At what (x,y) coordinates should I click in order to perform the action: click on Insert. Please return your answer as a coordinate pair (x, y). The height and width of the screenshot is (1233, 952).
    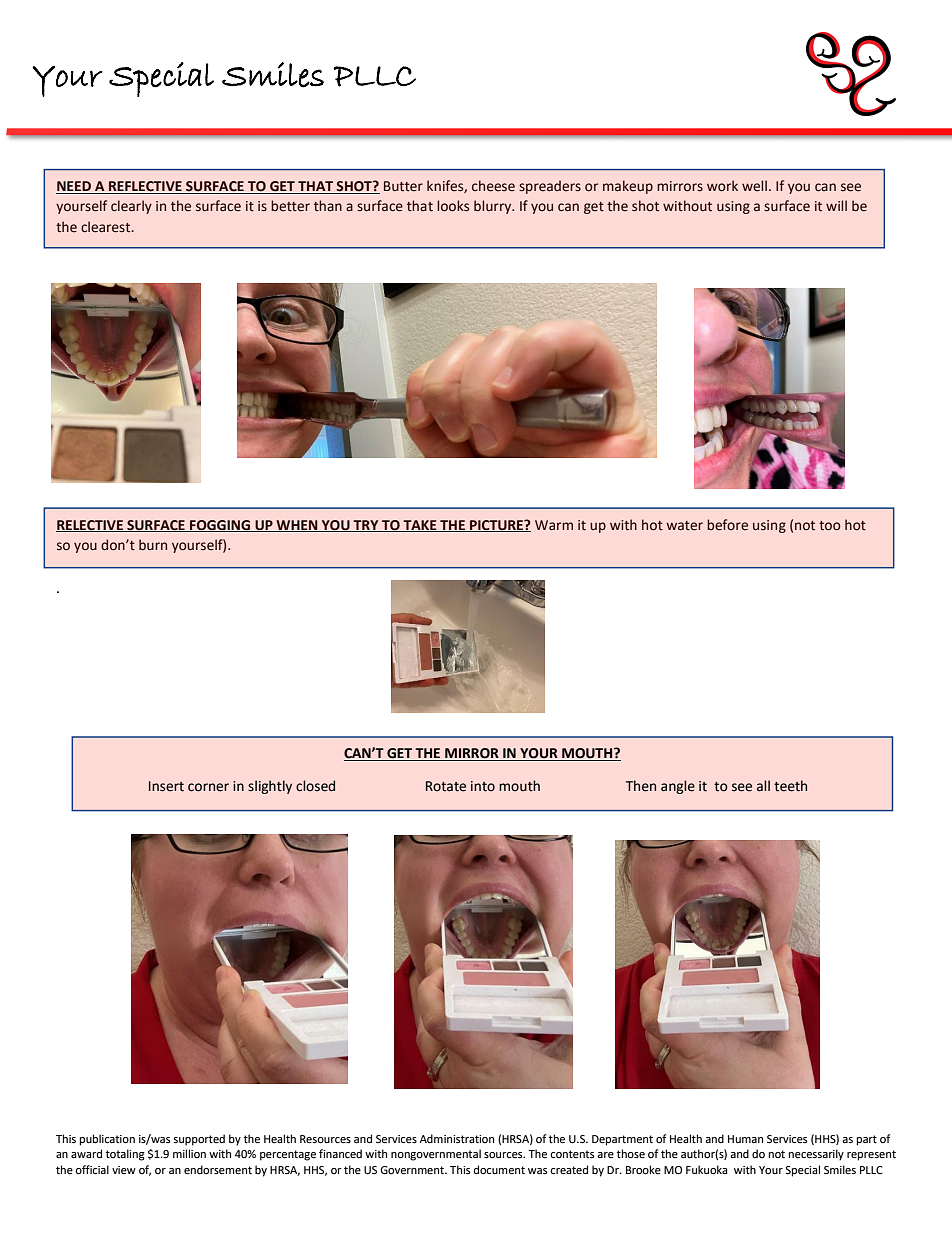
    Looking at the image, I should click on (166, 786).
